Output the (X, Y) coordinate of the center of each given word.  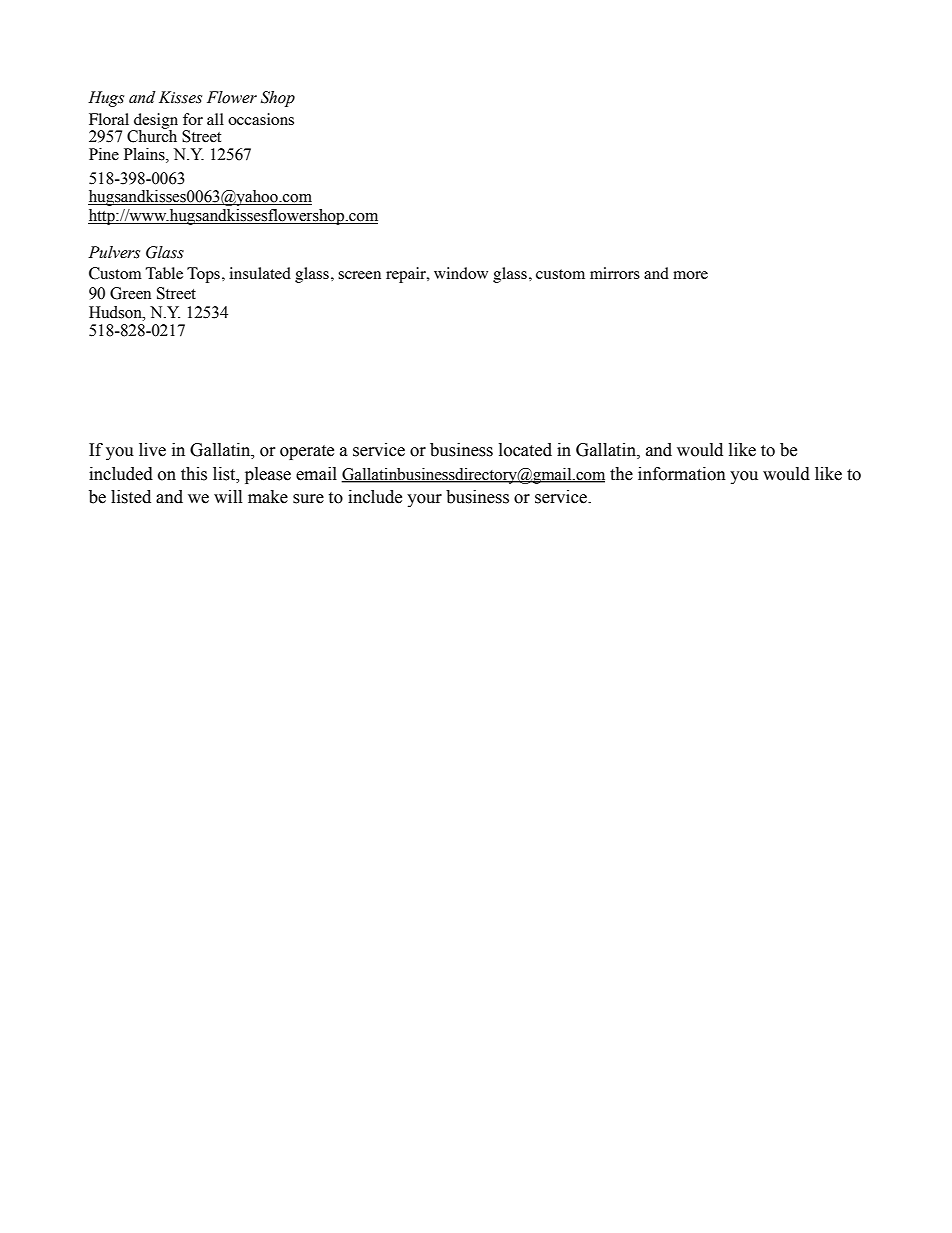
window (461, 273)
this (194, 474)
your (424, 500)
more (690, 275)
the (621, 474)
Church (152, 135)
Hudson (116, 312)
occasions (261, 119)
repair (407, 275)
